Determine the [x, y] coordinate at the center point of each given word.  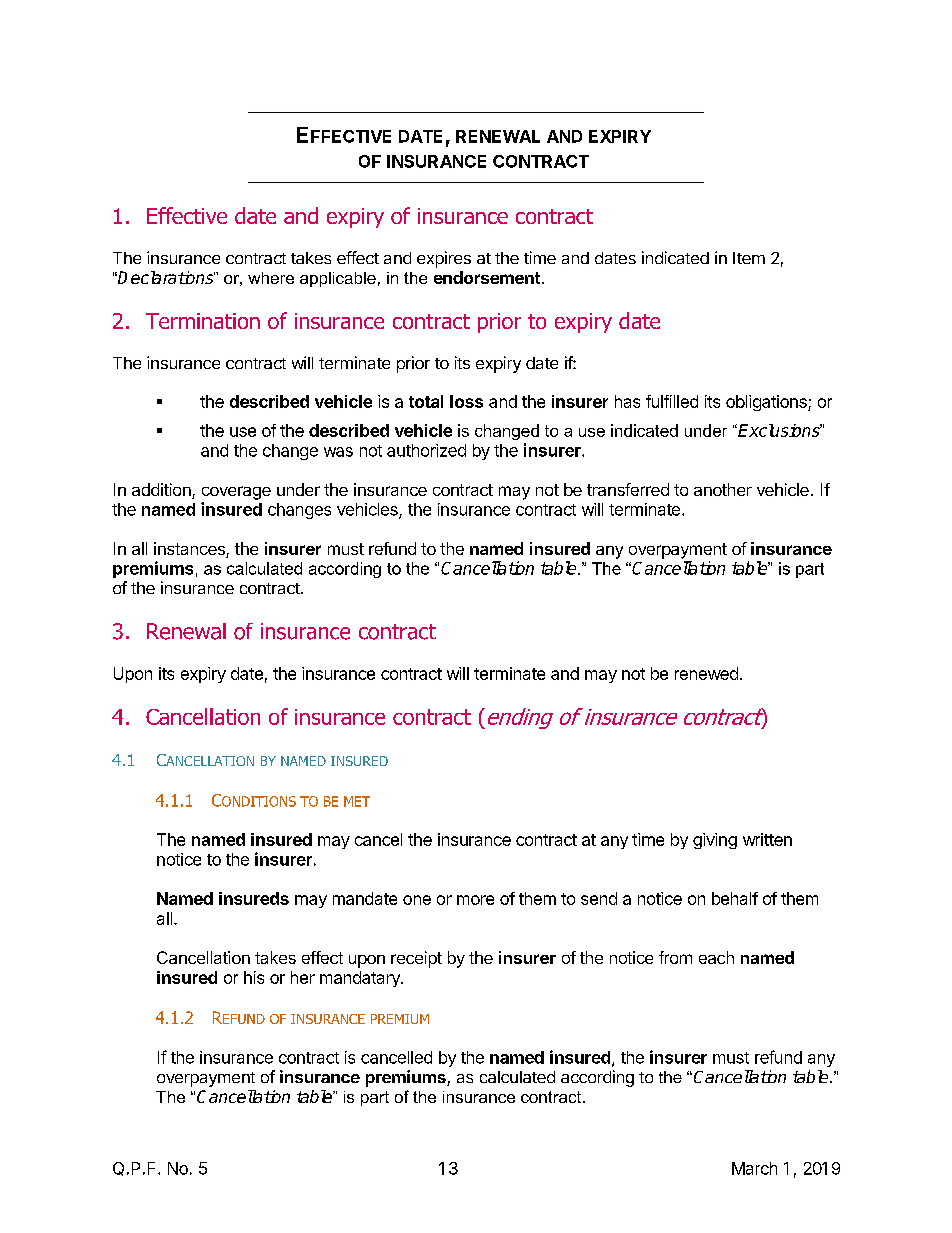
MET [357, 801]
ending [518, 718]
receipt [416, 959]
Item [749, 258]
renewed [706, 673]
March [754, 1168]
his [254, 977]
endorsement [487, 277]
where [271, 278]
